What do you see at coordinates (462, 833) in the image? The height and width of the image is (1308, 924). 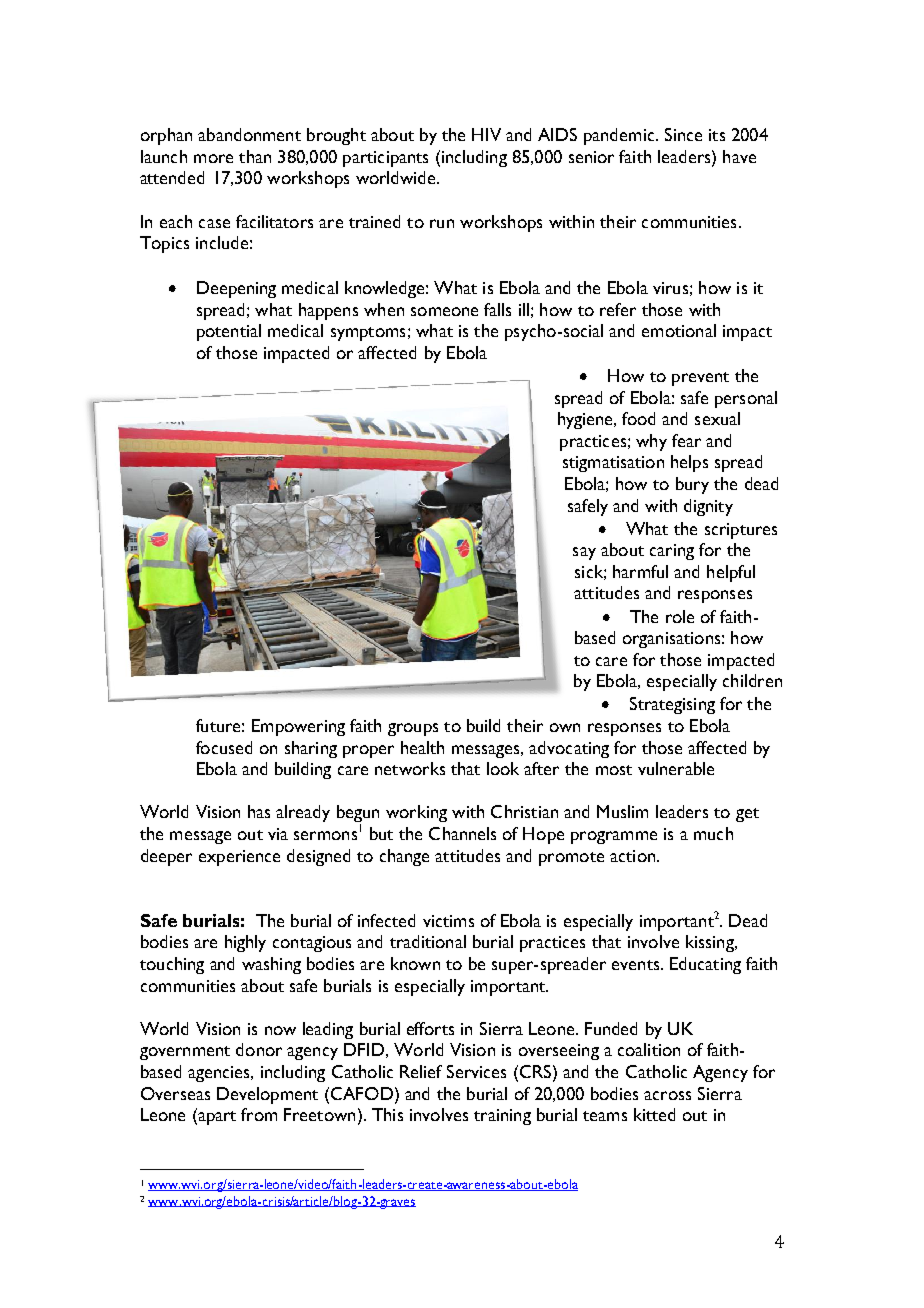 I see `Channels` at bounding box center [462, 833].
